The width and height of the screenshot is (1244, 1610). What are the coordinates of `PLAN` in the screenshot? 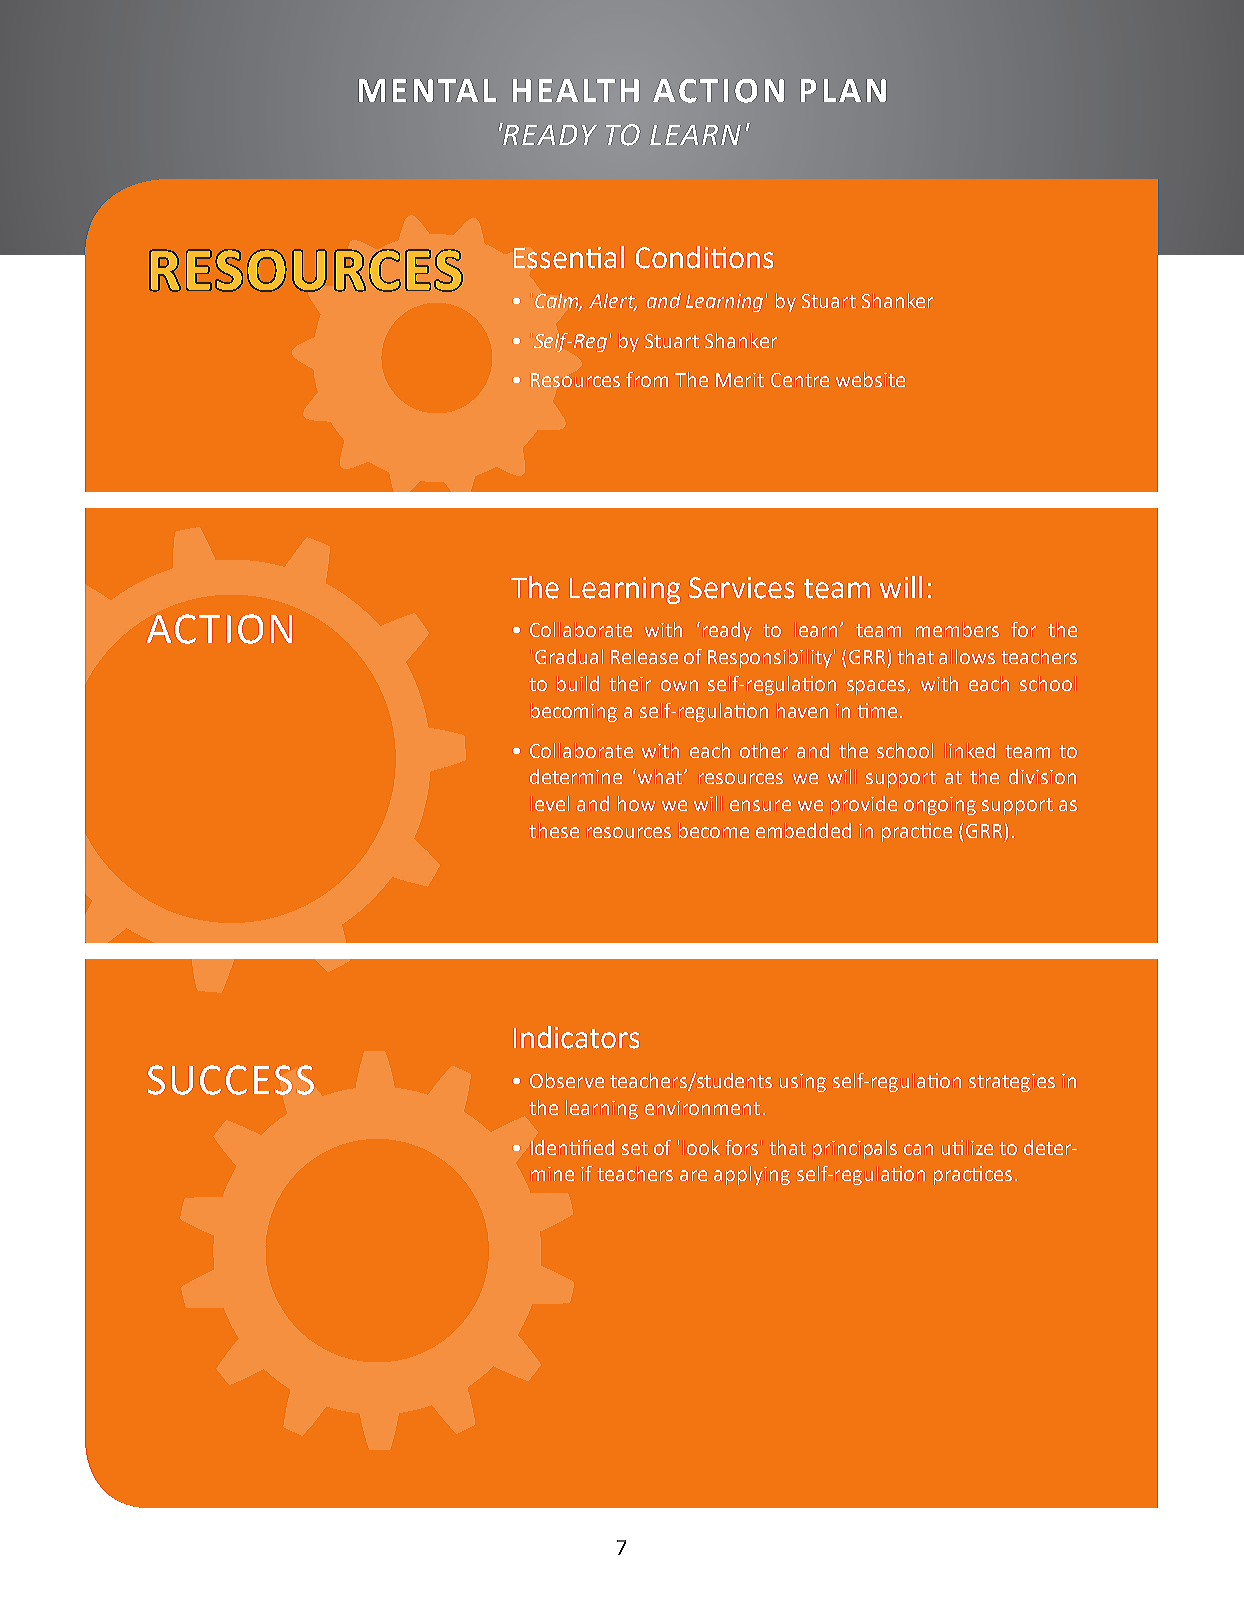 It's located at (843, 90).
